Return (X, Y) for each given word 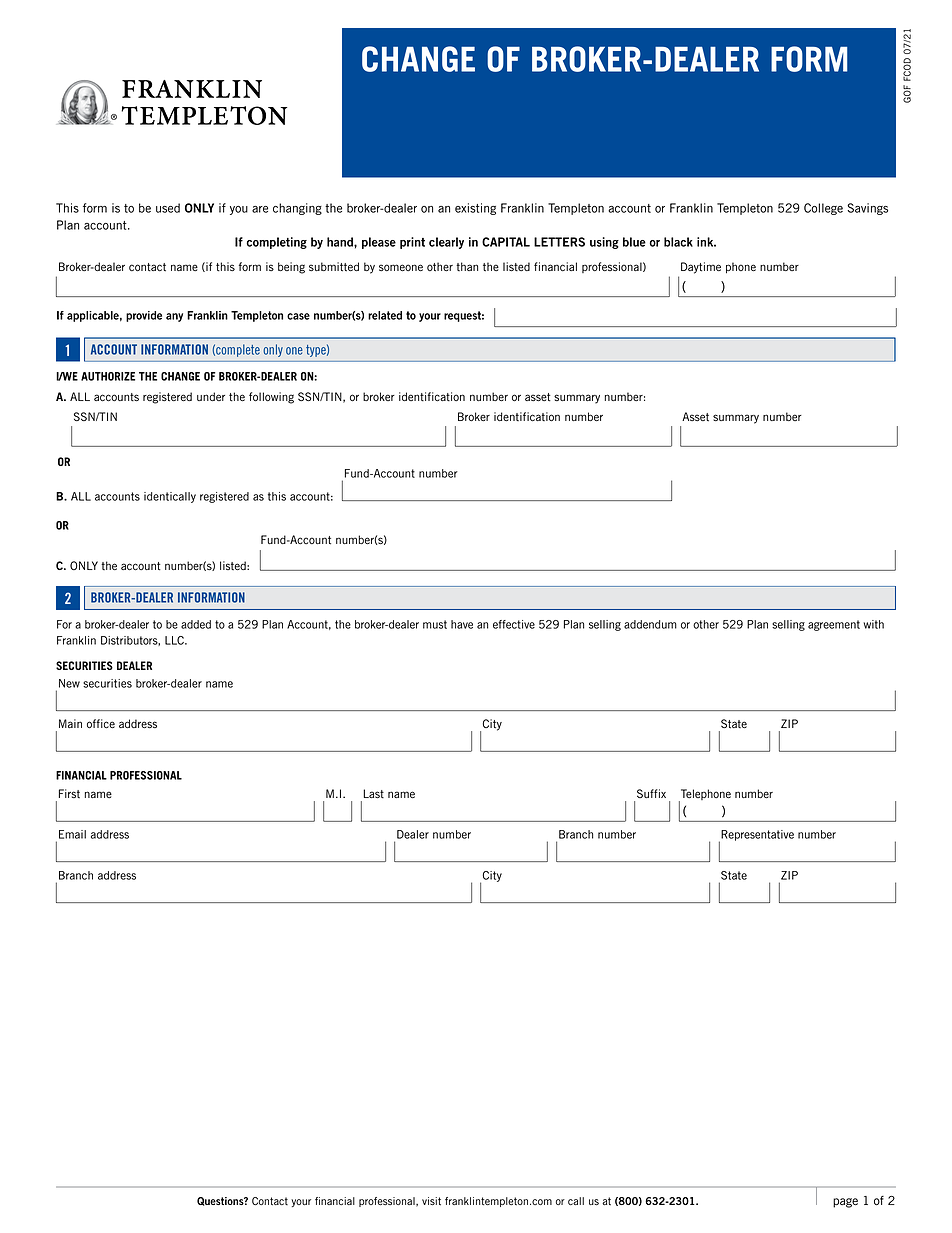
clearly (446, 243)
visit (431, 1201)
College (823, 209)
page (845, 1203)
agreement (834, 625)
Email (72, 834)
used (168, 208)
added (196, 624)
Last (373, 794)
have (462, 624)
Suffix (651, 793)
